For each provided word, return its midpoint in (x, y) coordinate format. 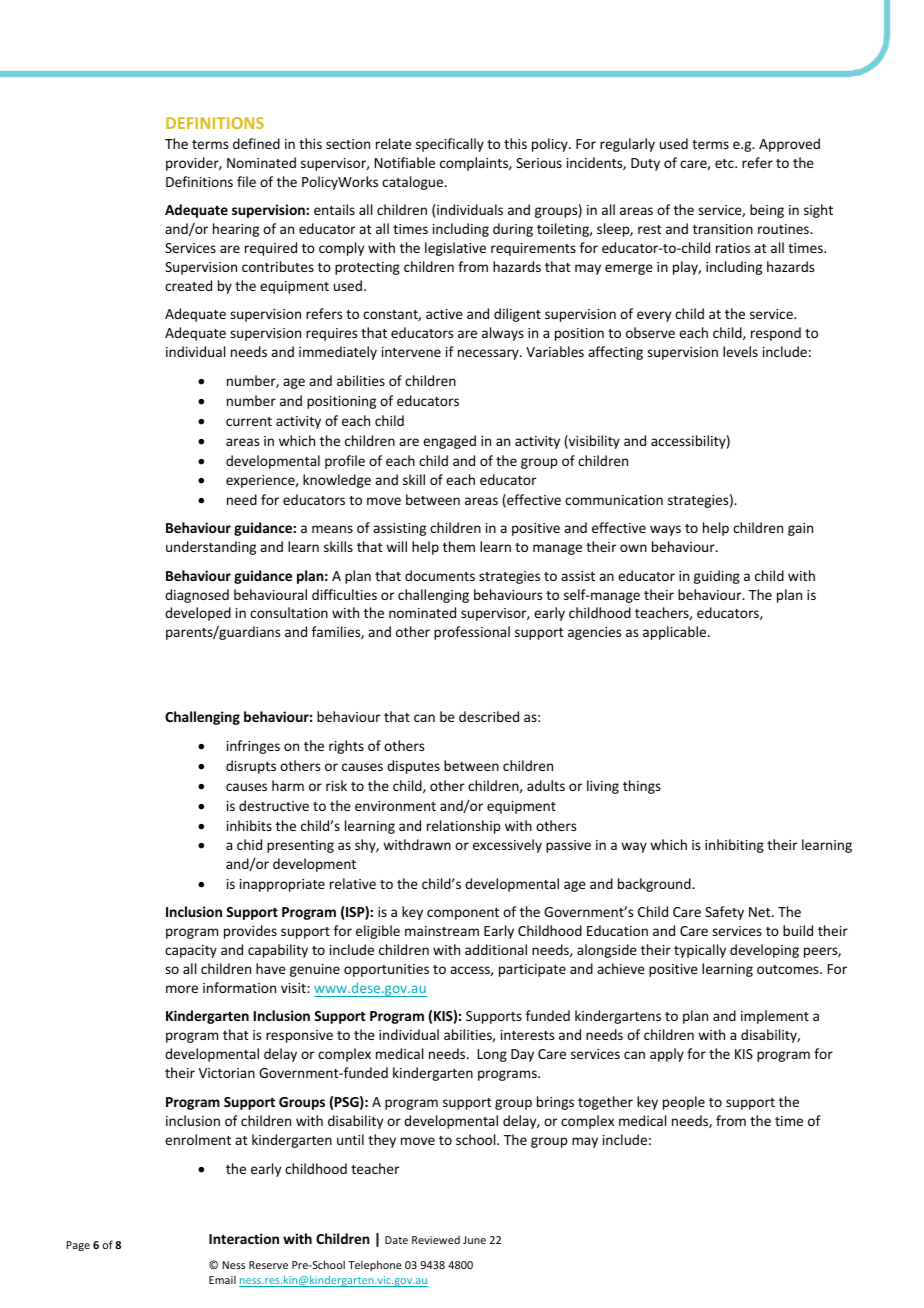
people (684, 1103)
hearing (236, 230)
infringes (253, 747)
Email (222, 1279)
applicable (676, 633)
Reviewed (436, 1240)
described (489, 716)
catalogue (414, 183)
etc (725, 163)
